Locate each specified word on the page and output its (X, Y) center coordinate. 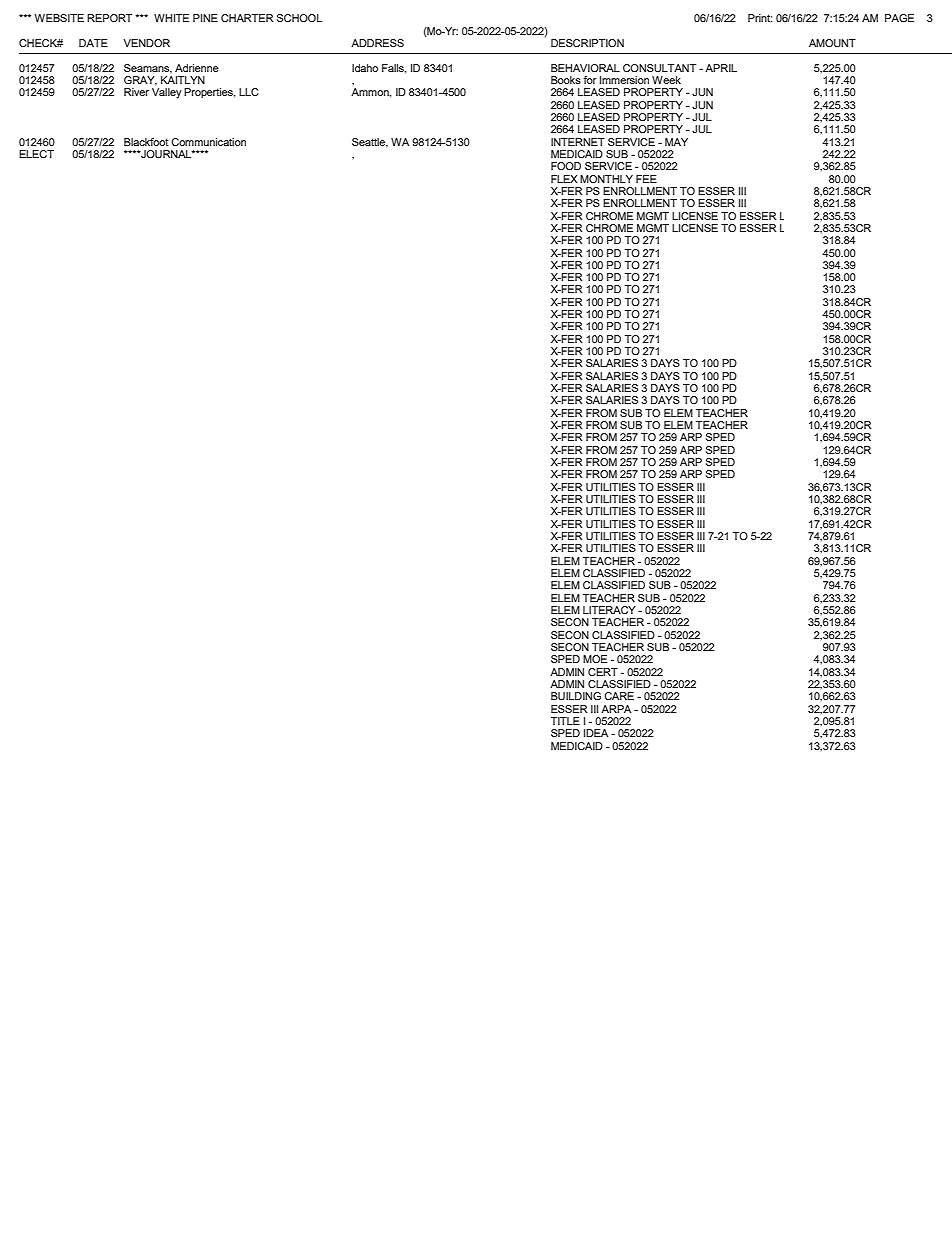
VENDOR (147, 43)
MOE (595, 659)
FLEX (564, 179)
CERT (603, 672)
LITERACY (609, 610)
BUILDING (576, 696)
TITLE (565, 721)
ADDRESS (377, 43)
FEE (646, 179)
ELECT (36, 154)
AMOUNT (832, 43)
